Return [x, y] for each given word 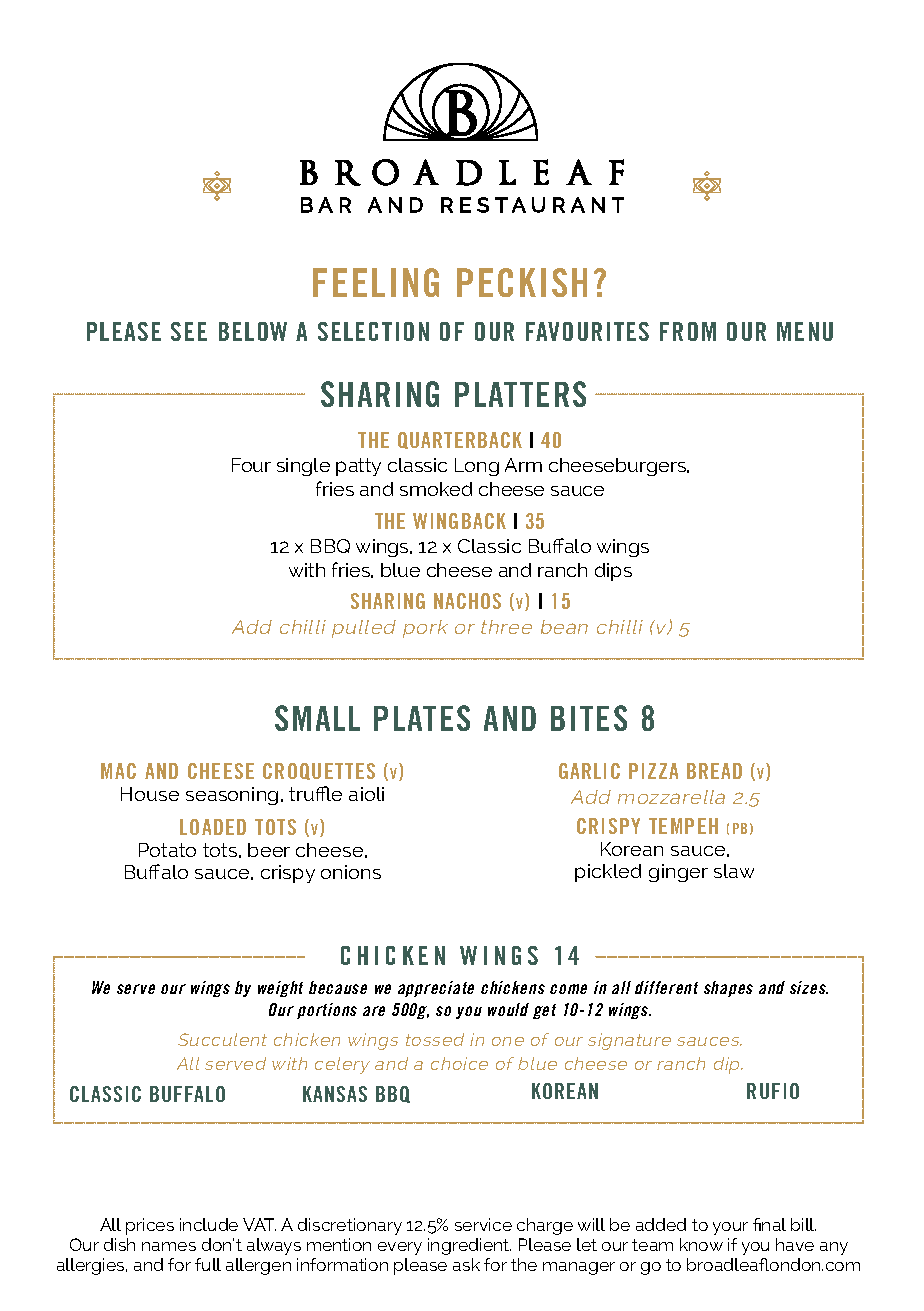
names [169, 1246]
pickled [608, 873]
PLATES [422, 718]
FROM [688, 331]
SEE [189, 331]
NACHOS [467, 601]
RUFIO [773, 1091]
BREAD [714, 771]
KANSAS [335, 1094]
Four [251, 465]
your [730, 1228]
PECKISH [522, 282]
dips [613, 572]
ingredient [469, 1246]
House [150, 794]
